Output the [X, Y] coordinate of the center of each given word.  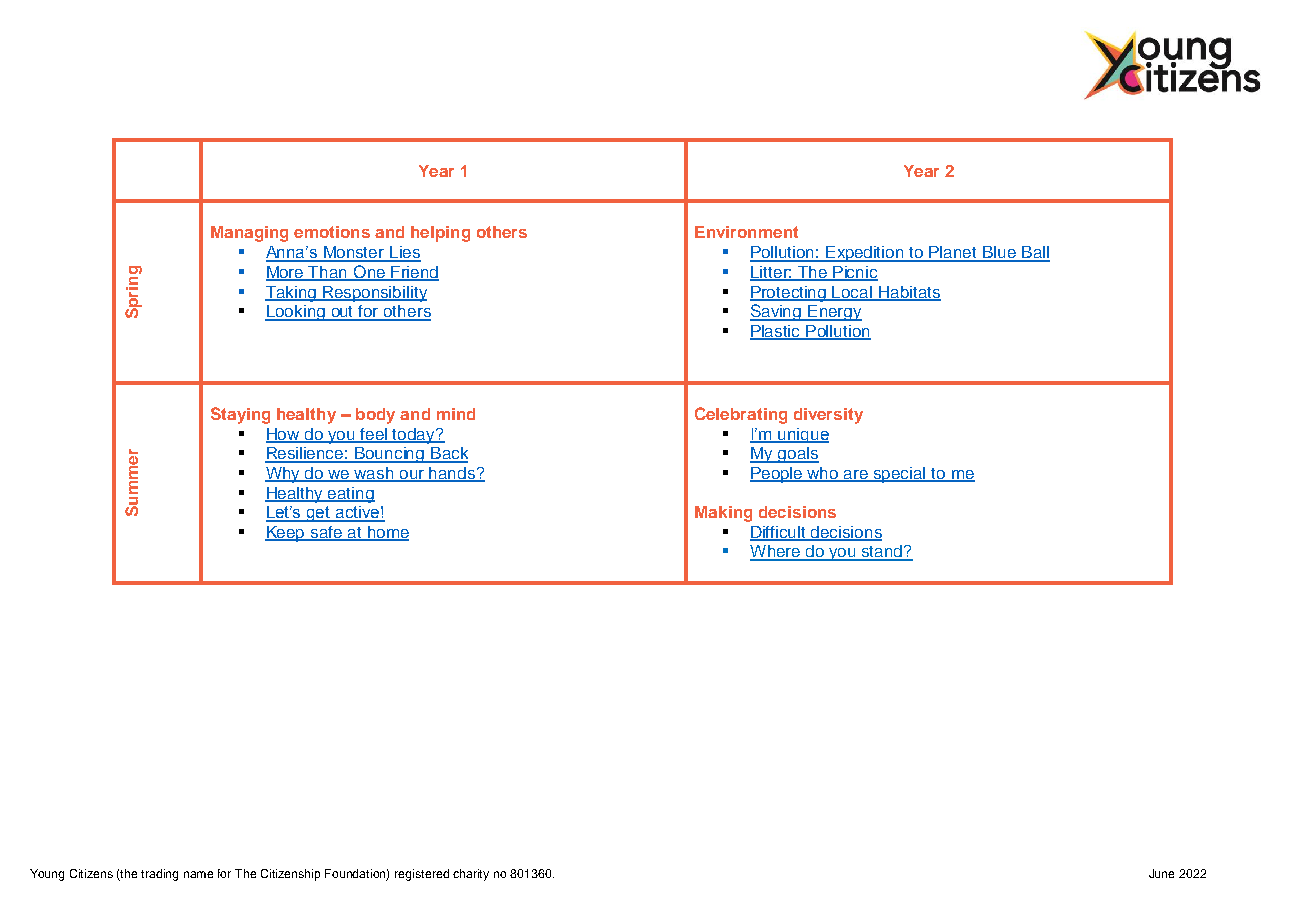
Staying [240, 415]
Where [776, 552]
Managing [249, 234]
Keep [286, 534]
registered [422, 875]
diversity [828, 416]
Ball [1035, 253]
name [198, 874]
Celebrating [741, 415]
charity [471, 875]
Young [47, 875]
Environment [746, 232]
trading [159, 875]
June [1161, 873]
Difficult [779, 533]
